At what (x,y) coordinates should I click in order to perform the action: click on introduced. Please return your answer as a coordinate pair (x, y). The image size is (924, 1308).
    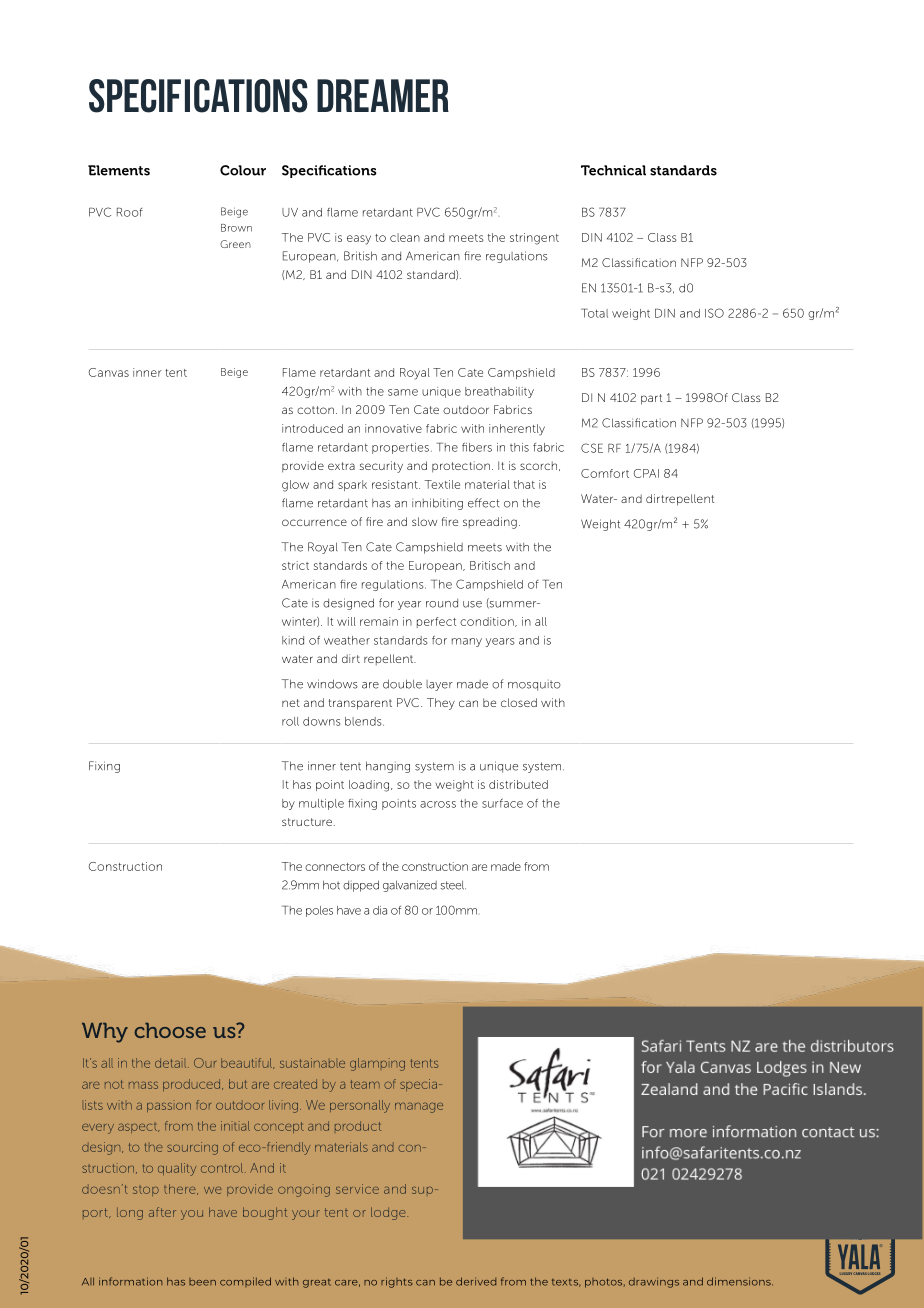
    Looking at the image, I should click on (312, 428).
